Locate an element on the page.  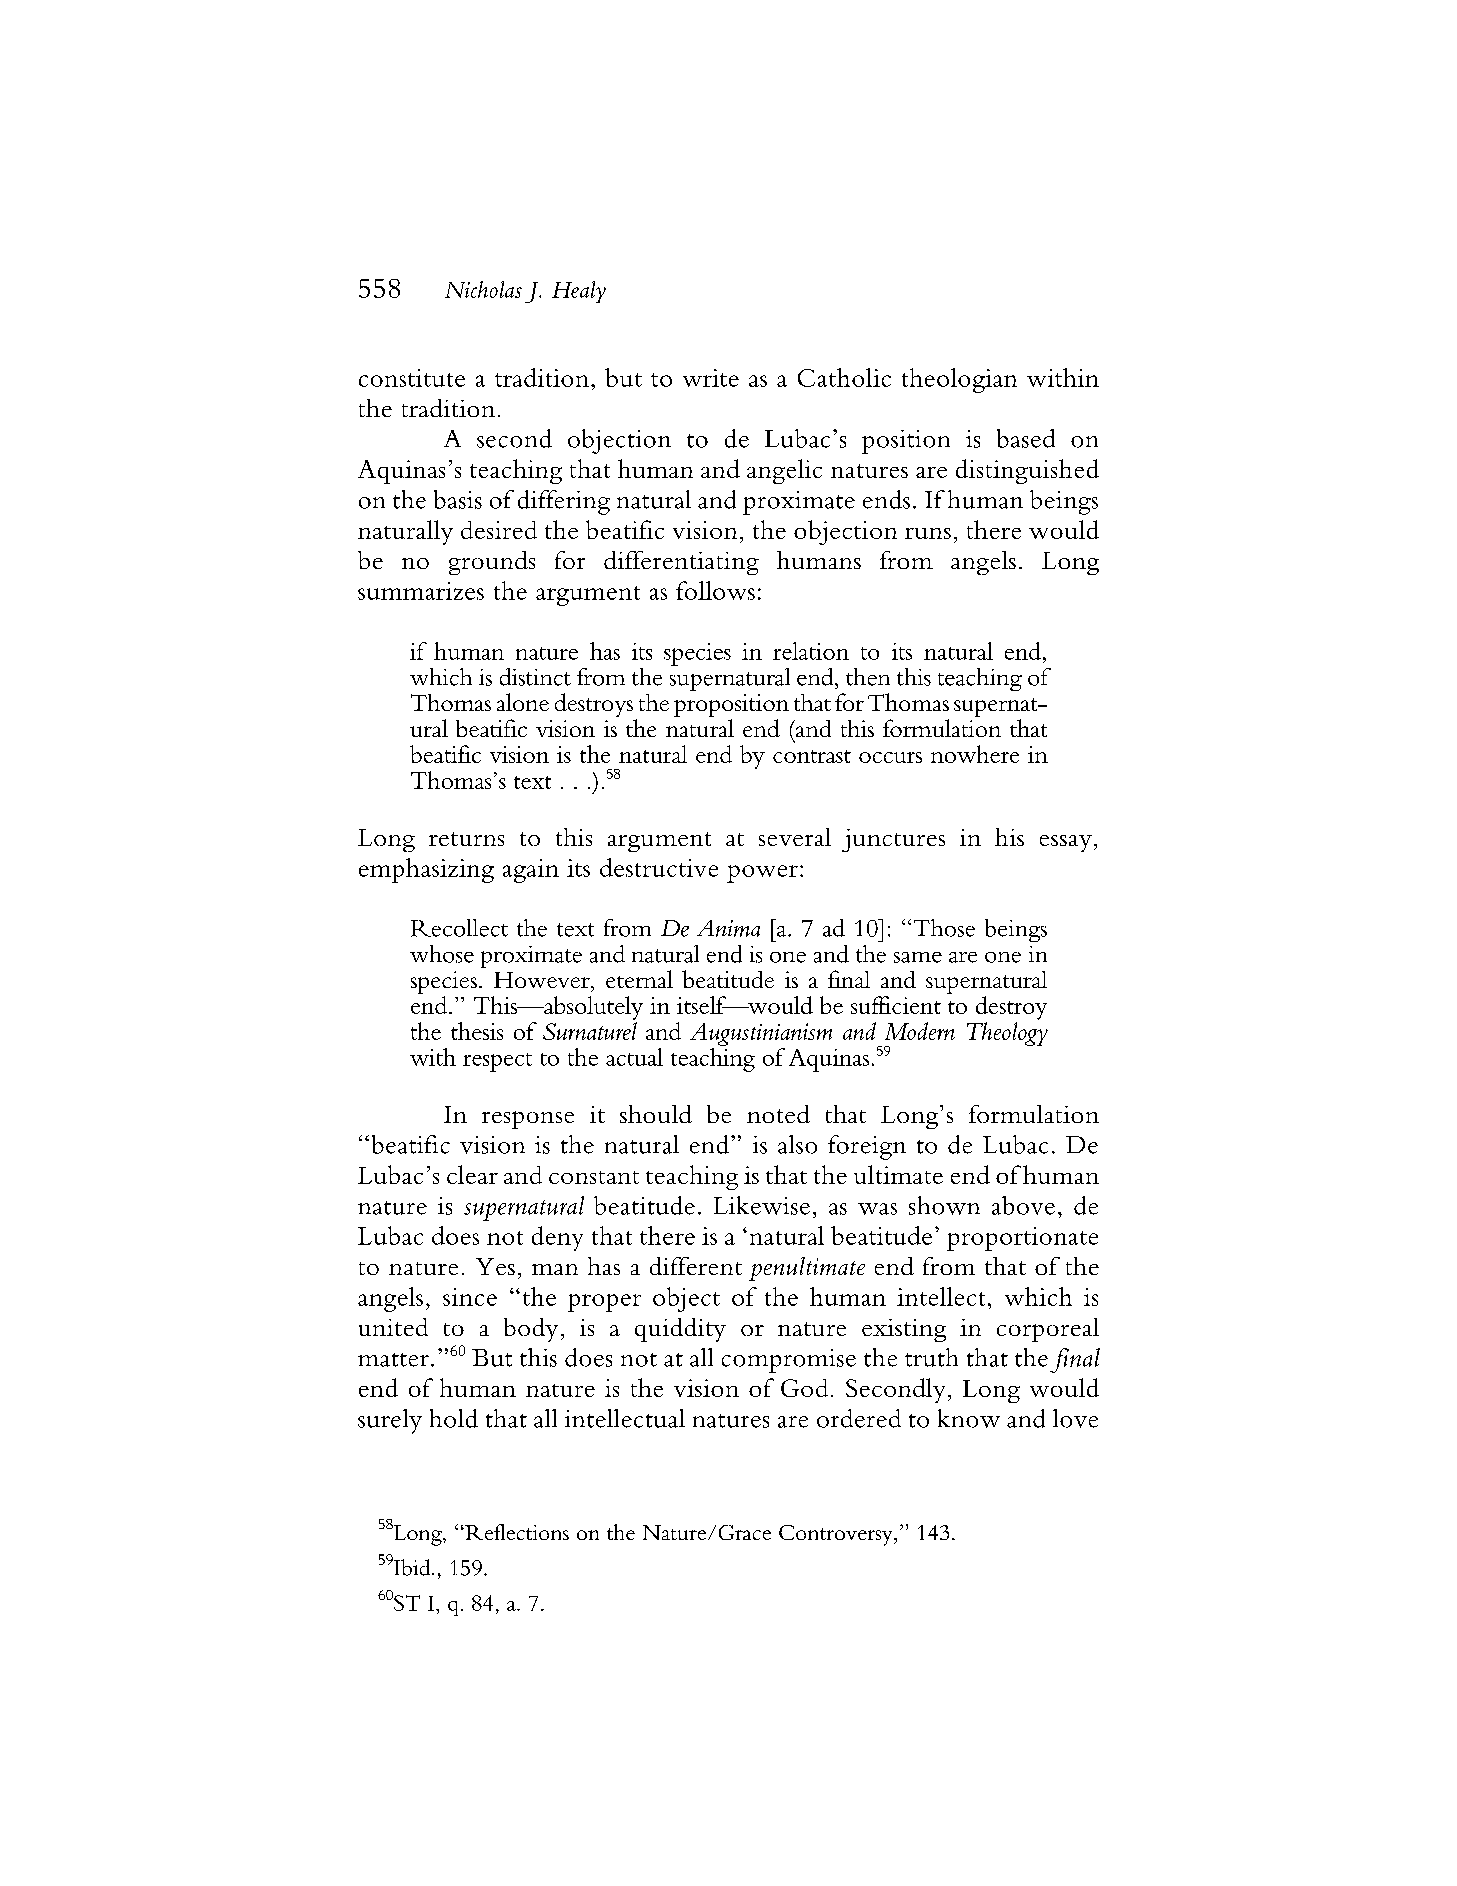
nowhere is located at coordinates (975, 754).
